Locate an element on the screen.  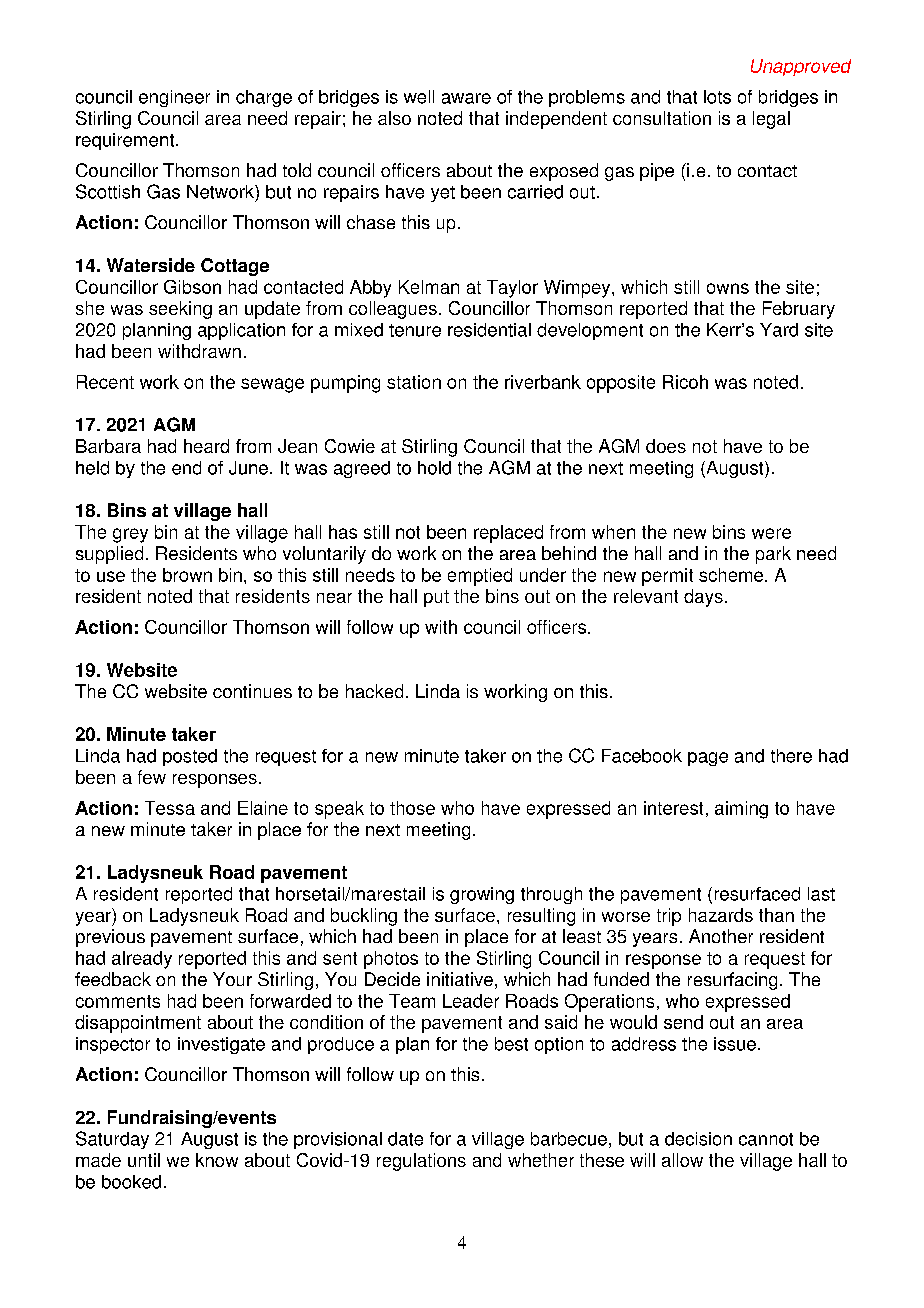
until is located at coordinates (144, 1160).
